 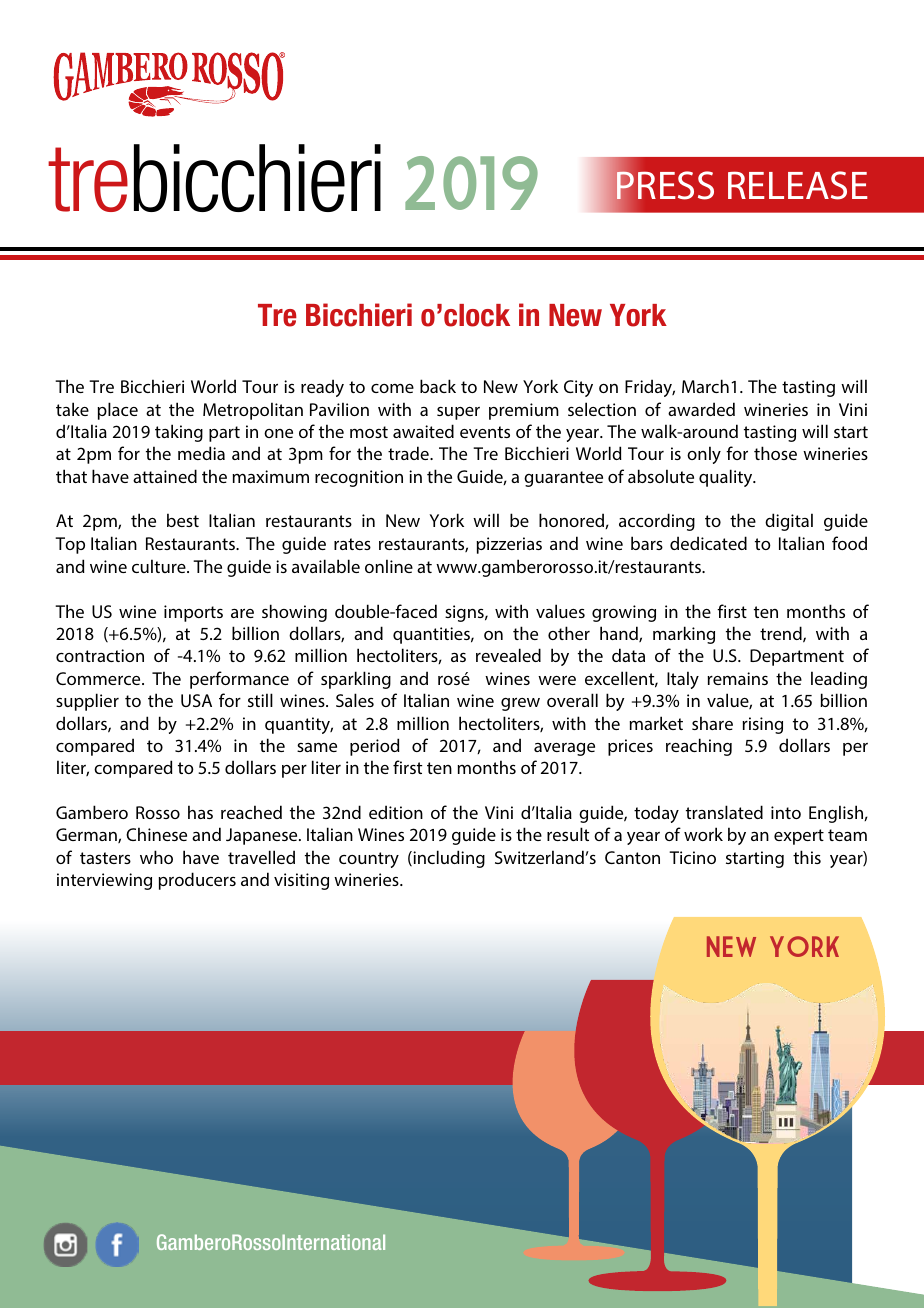 What do you see at coordinates (183, 520) in the screenshot?
I see `best` at bounding box center [183, 520].
